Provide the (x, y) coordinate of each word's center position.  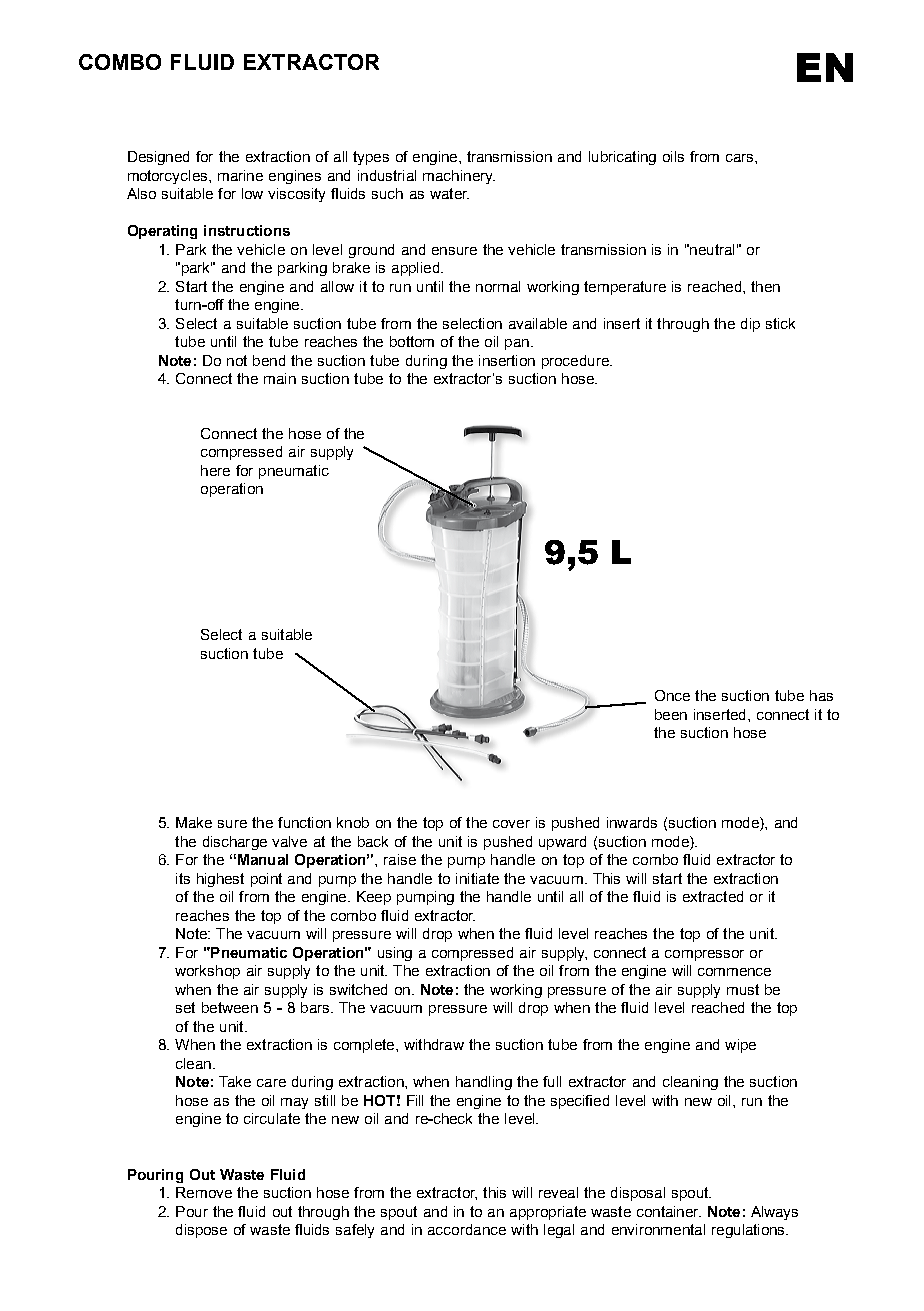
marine (240, 175)
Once (672, 695)
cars (741, 158)
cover (511, 824)
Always (774, 1213)
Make (194, 822)
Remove (204, 1192)
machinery (459, 177)
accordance (467, 1229)
